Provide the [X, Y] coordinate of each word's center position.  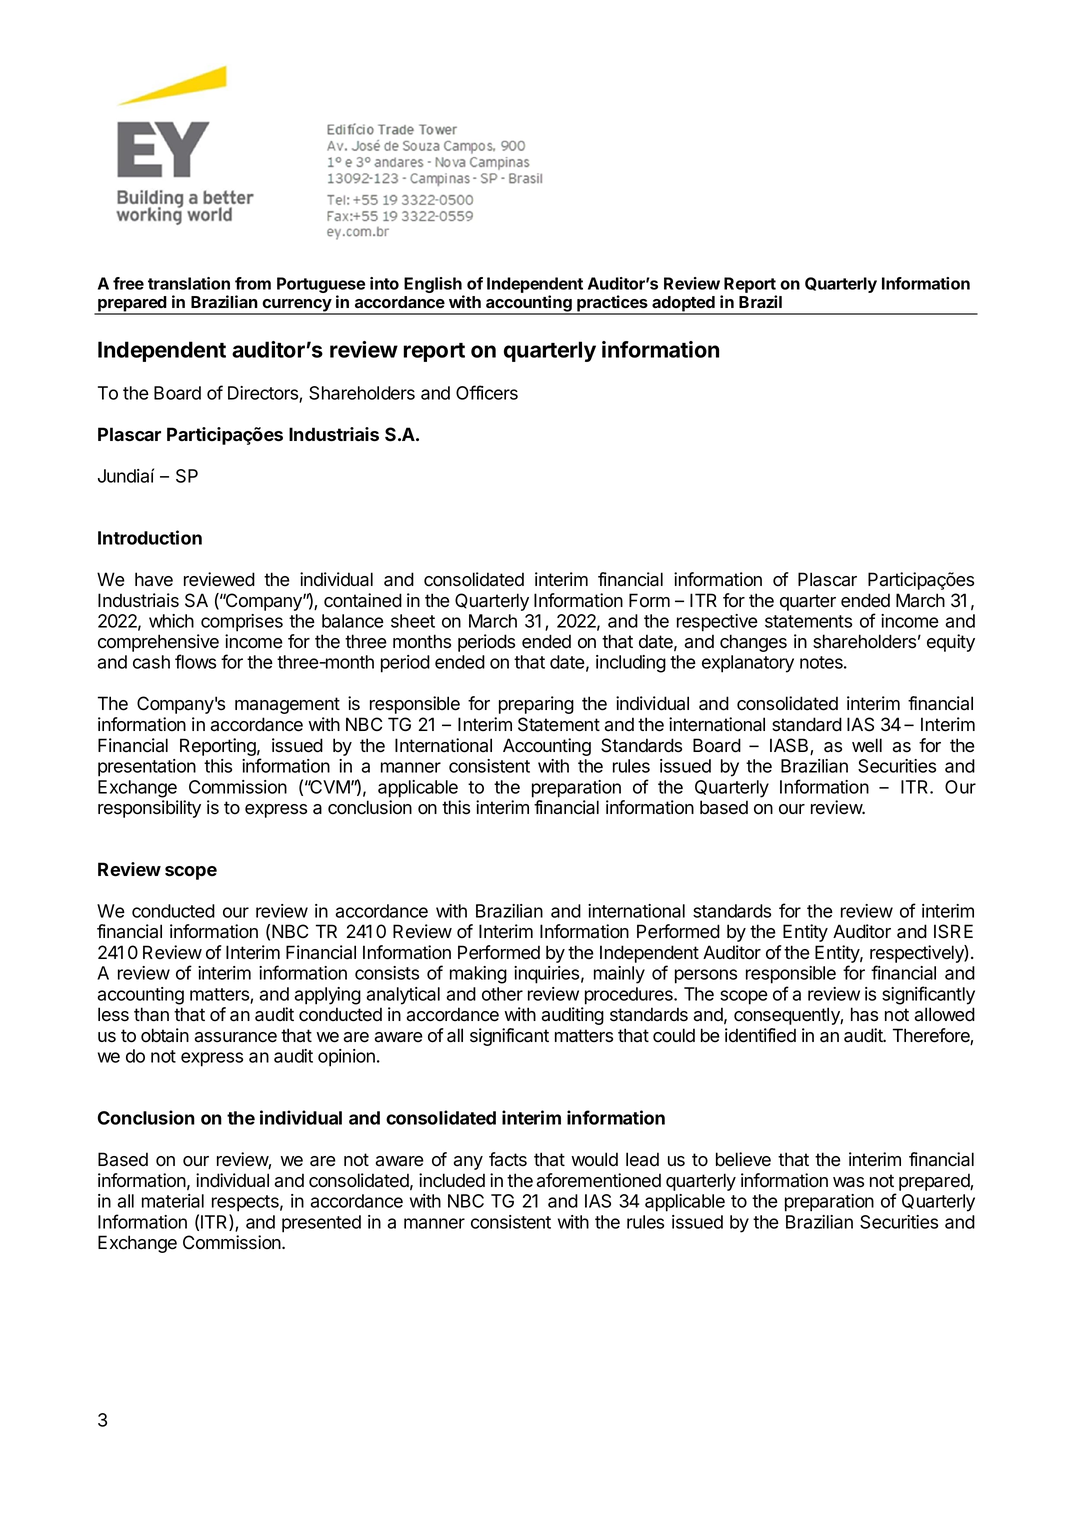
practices [612, 304]
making [478, 975]
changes [753, 643]
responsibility [149, 809]
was [848, 1182]
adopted [683, 305]
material [173, 1201]
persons [706, 976]
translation [189, 283]
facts [508, 1159]
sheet [413, 621]
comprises [242, 623]
